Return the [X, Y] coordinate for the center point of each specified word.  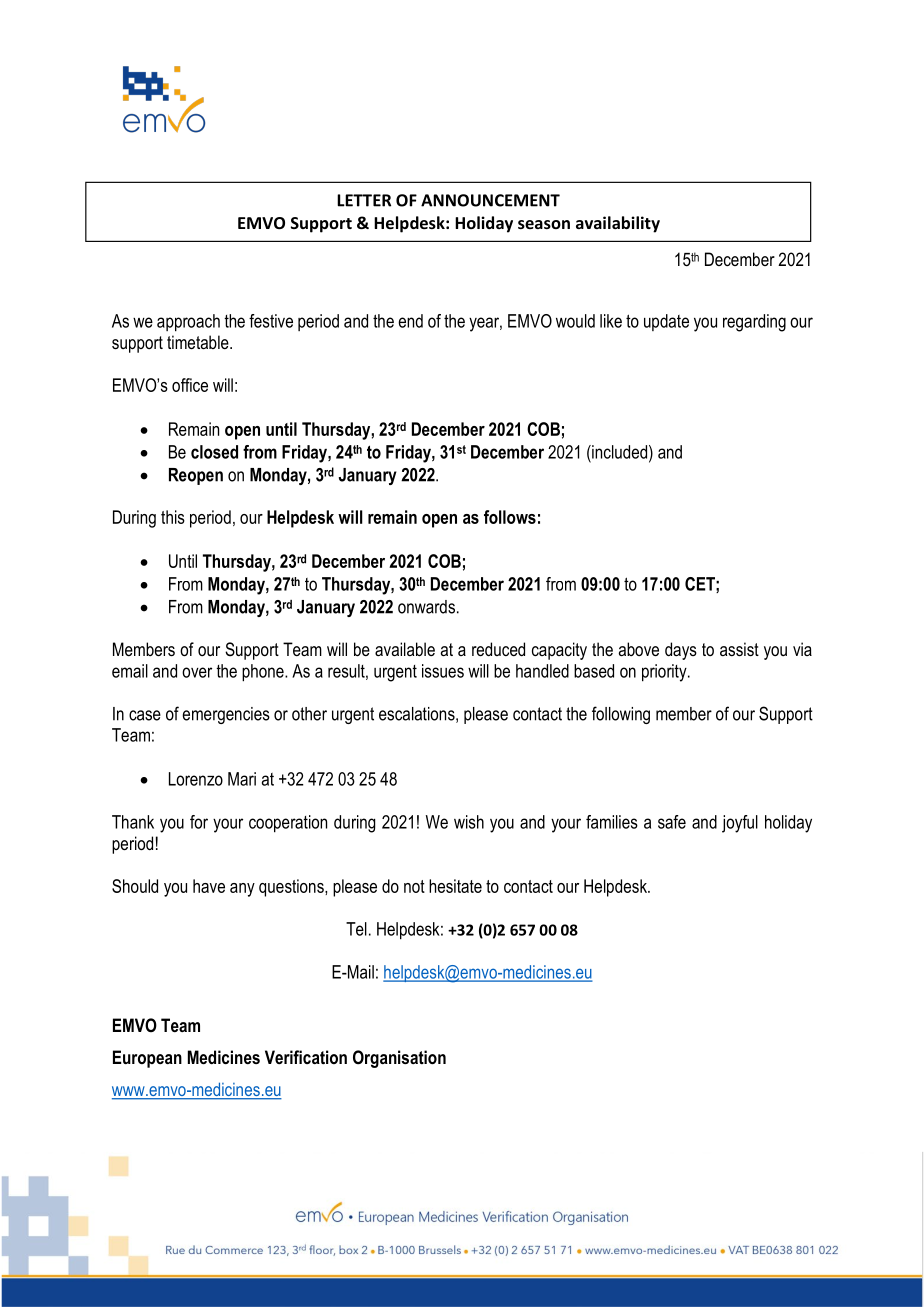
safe [672, 822]
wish [469, 822]
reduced [498, 649]
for [199, 822]
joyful [740, 824]
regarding [754, 323]
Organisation [399, 1059]
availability [618, 224]
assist [739, 649]
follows [510, 517]
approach [188, 323]
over [197, 672]
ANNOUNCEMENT [490, 200]
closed [214, 452]
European [147, 1059]
